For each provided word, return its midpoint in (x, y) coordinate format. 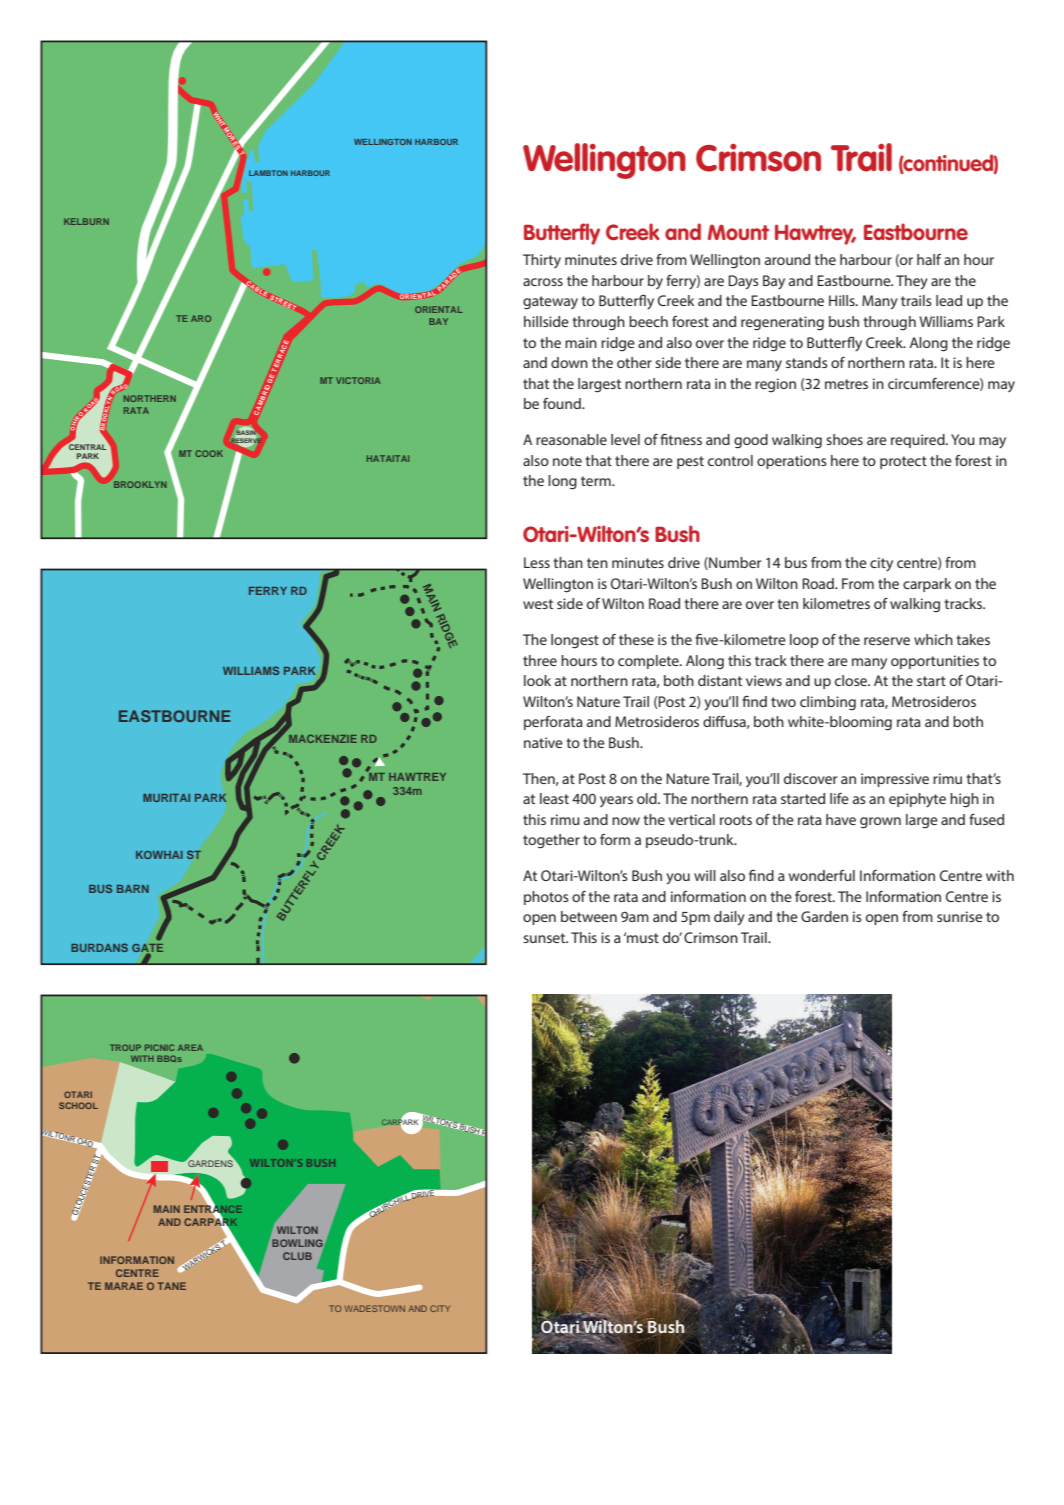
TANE (172, 1286)
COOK (209, 453)
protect (903, 462)
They (912, 282)
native (543, 742)
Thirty (542, 261)
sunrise (960, 916)
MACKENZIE (323, 738)
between (589, 916)
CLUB (297, 1256)
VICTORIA (358, 380)
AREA (190, 1047)
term (597, 481)
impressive (895, 780)
